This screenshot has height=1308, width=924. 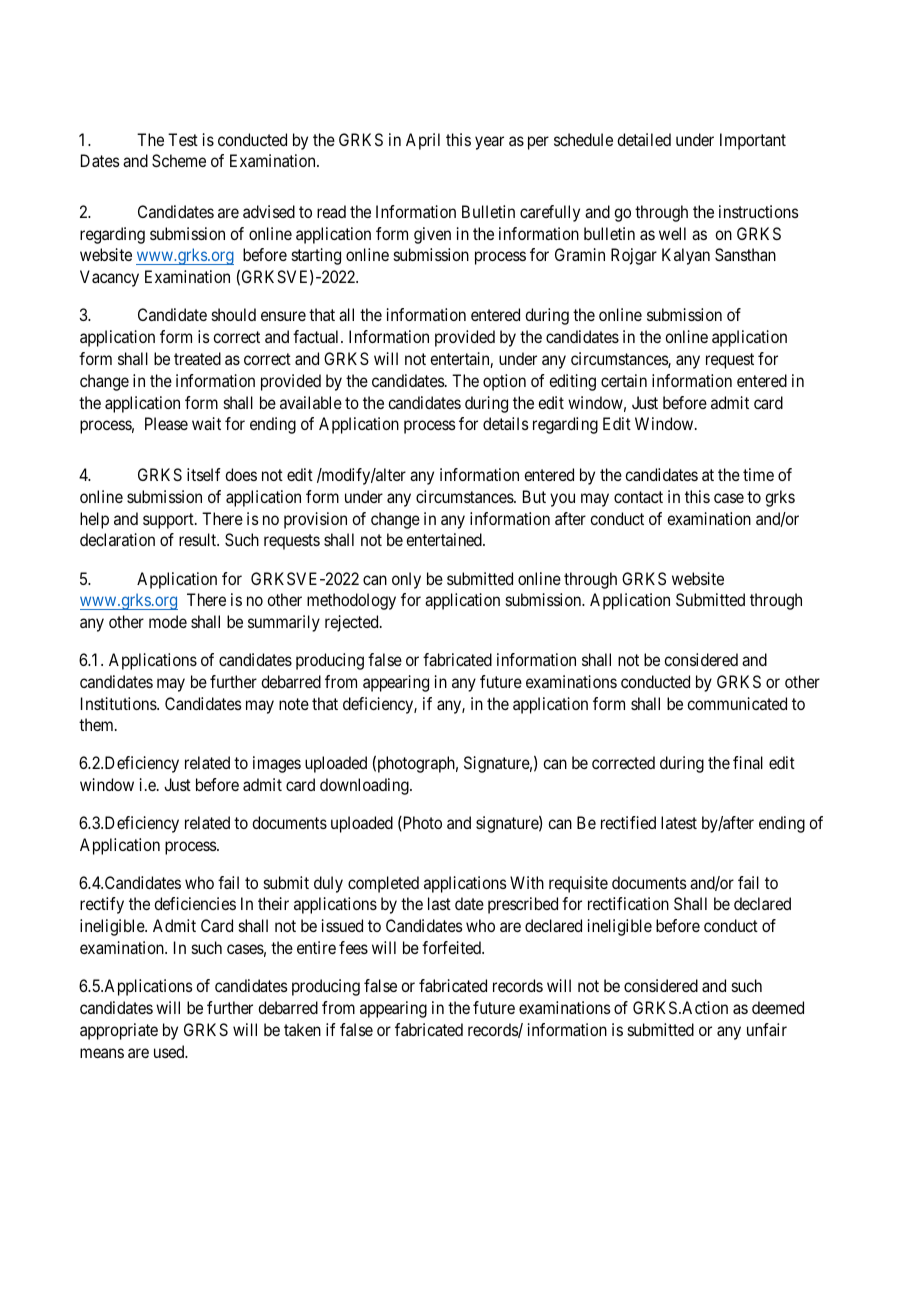 What do you see at coordinates (168, 621) in the screenshot?
I see `mode` at bounding box center [168, 621].
